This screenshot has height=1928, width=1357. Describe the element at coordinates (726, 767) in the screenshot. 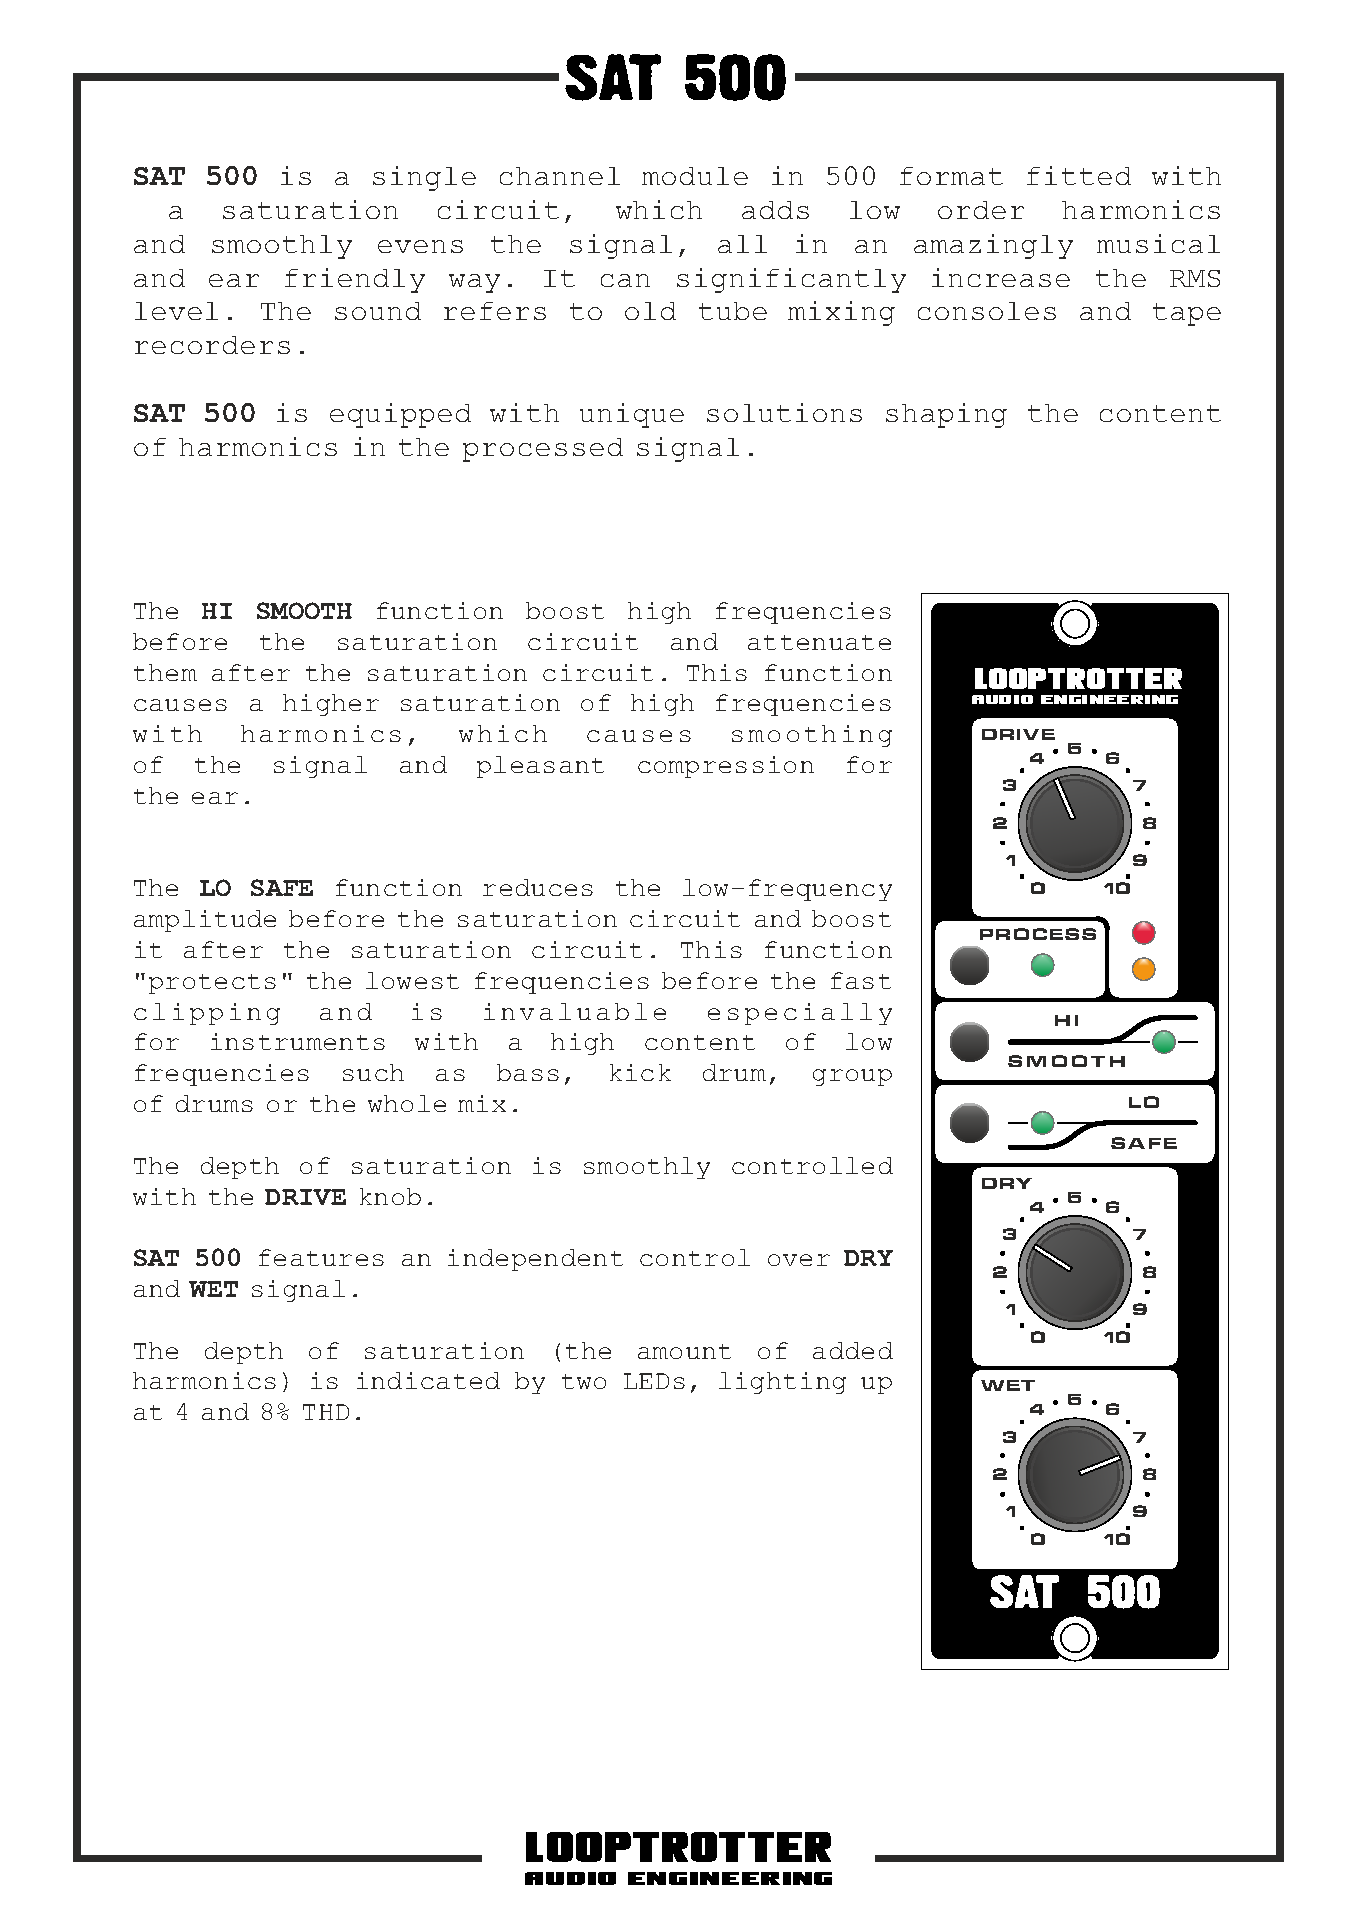

I see `compression` at that location.
